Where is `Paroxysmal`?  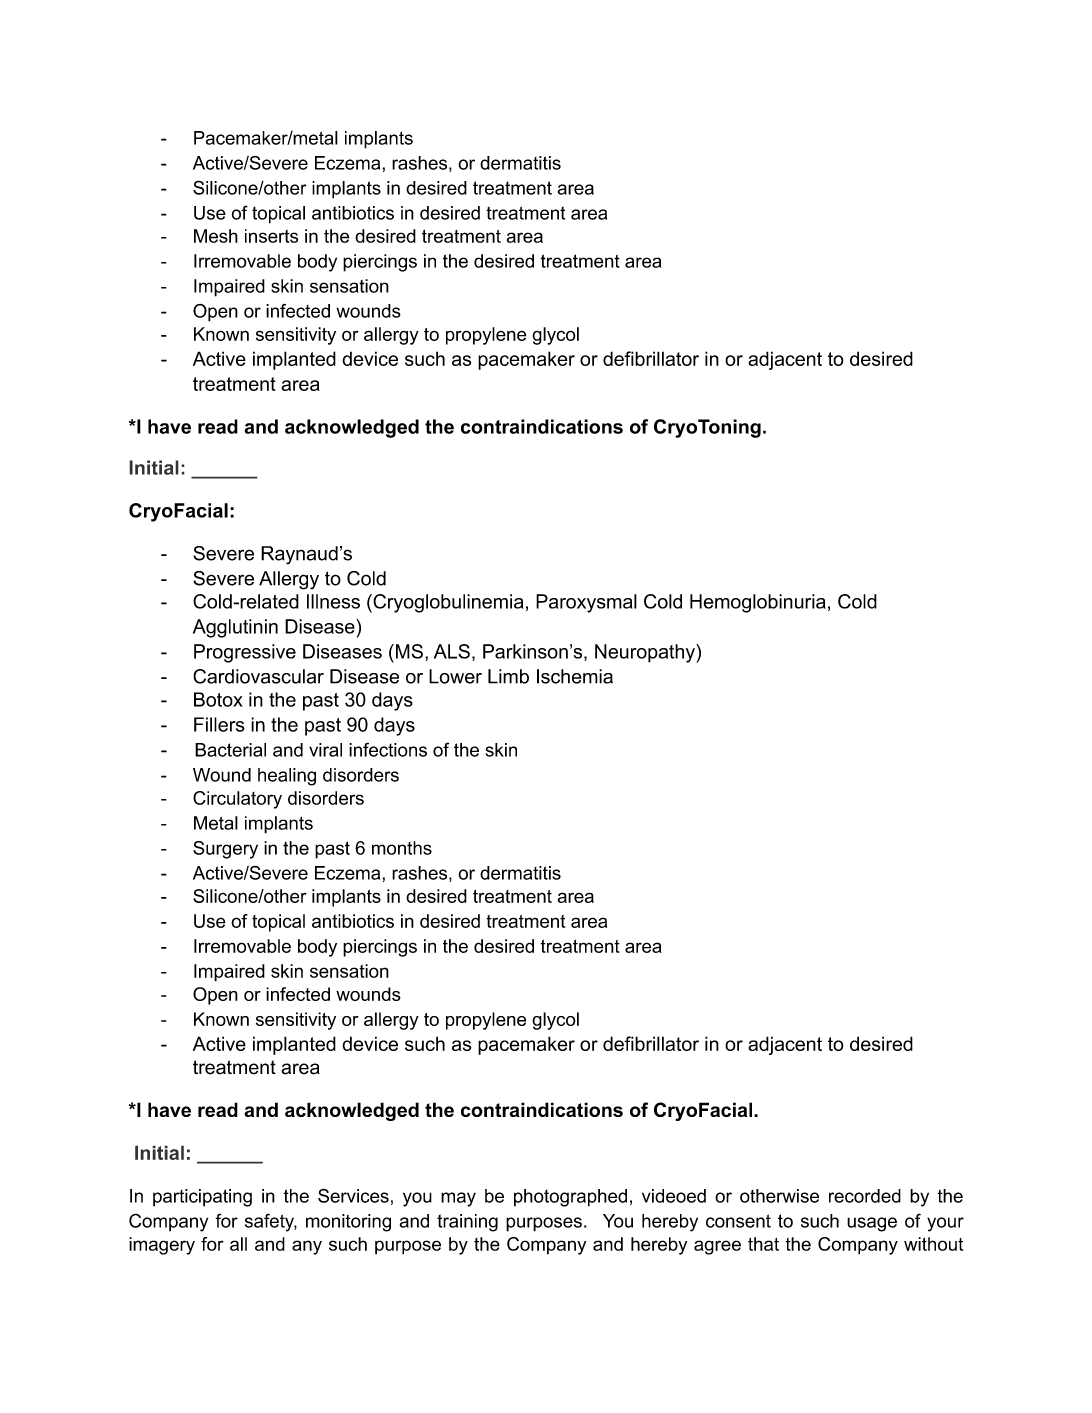
Paroxysmal is located at coordinates (586, 603).
